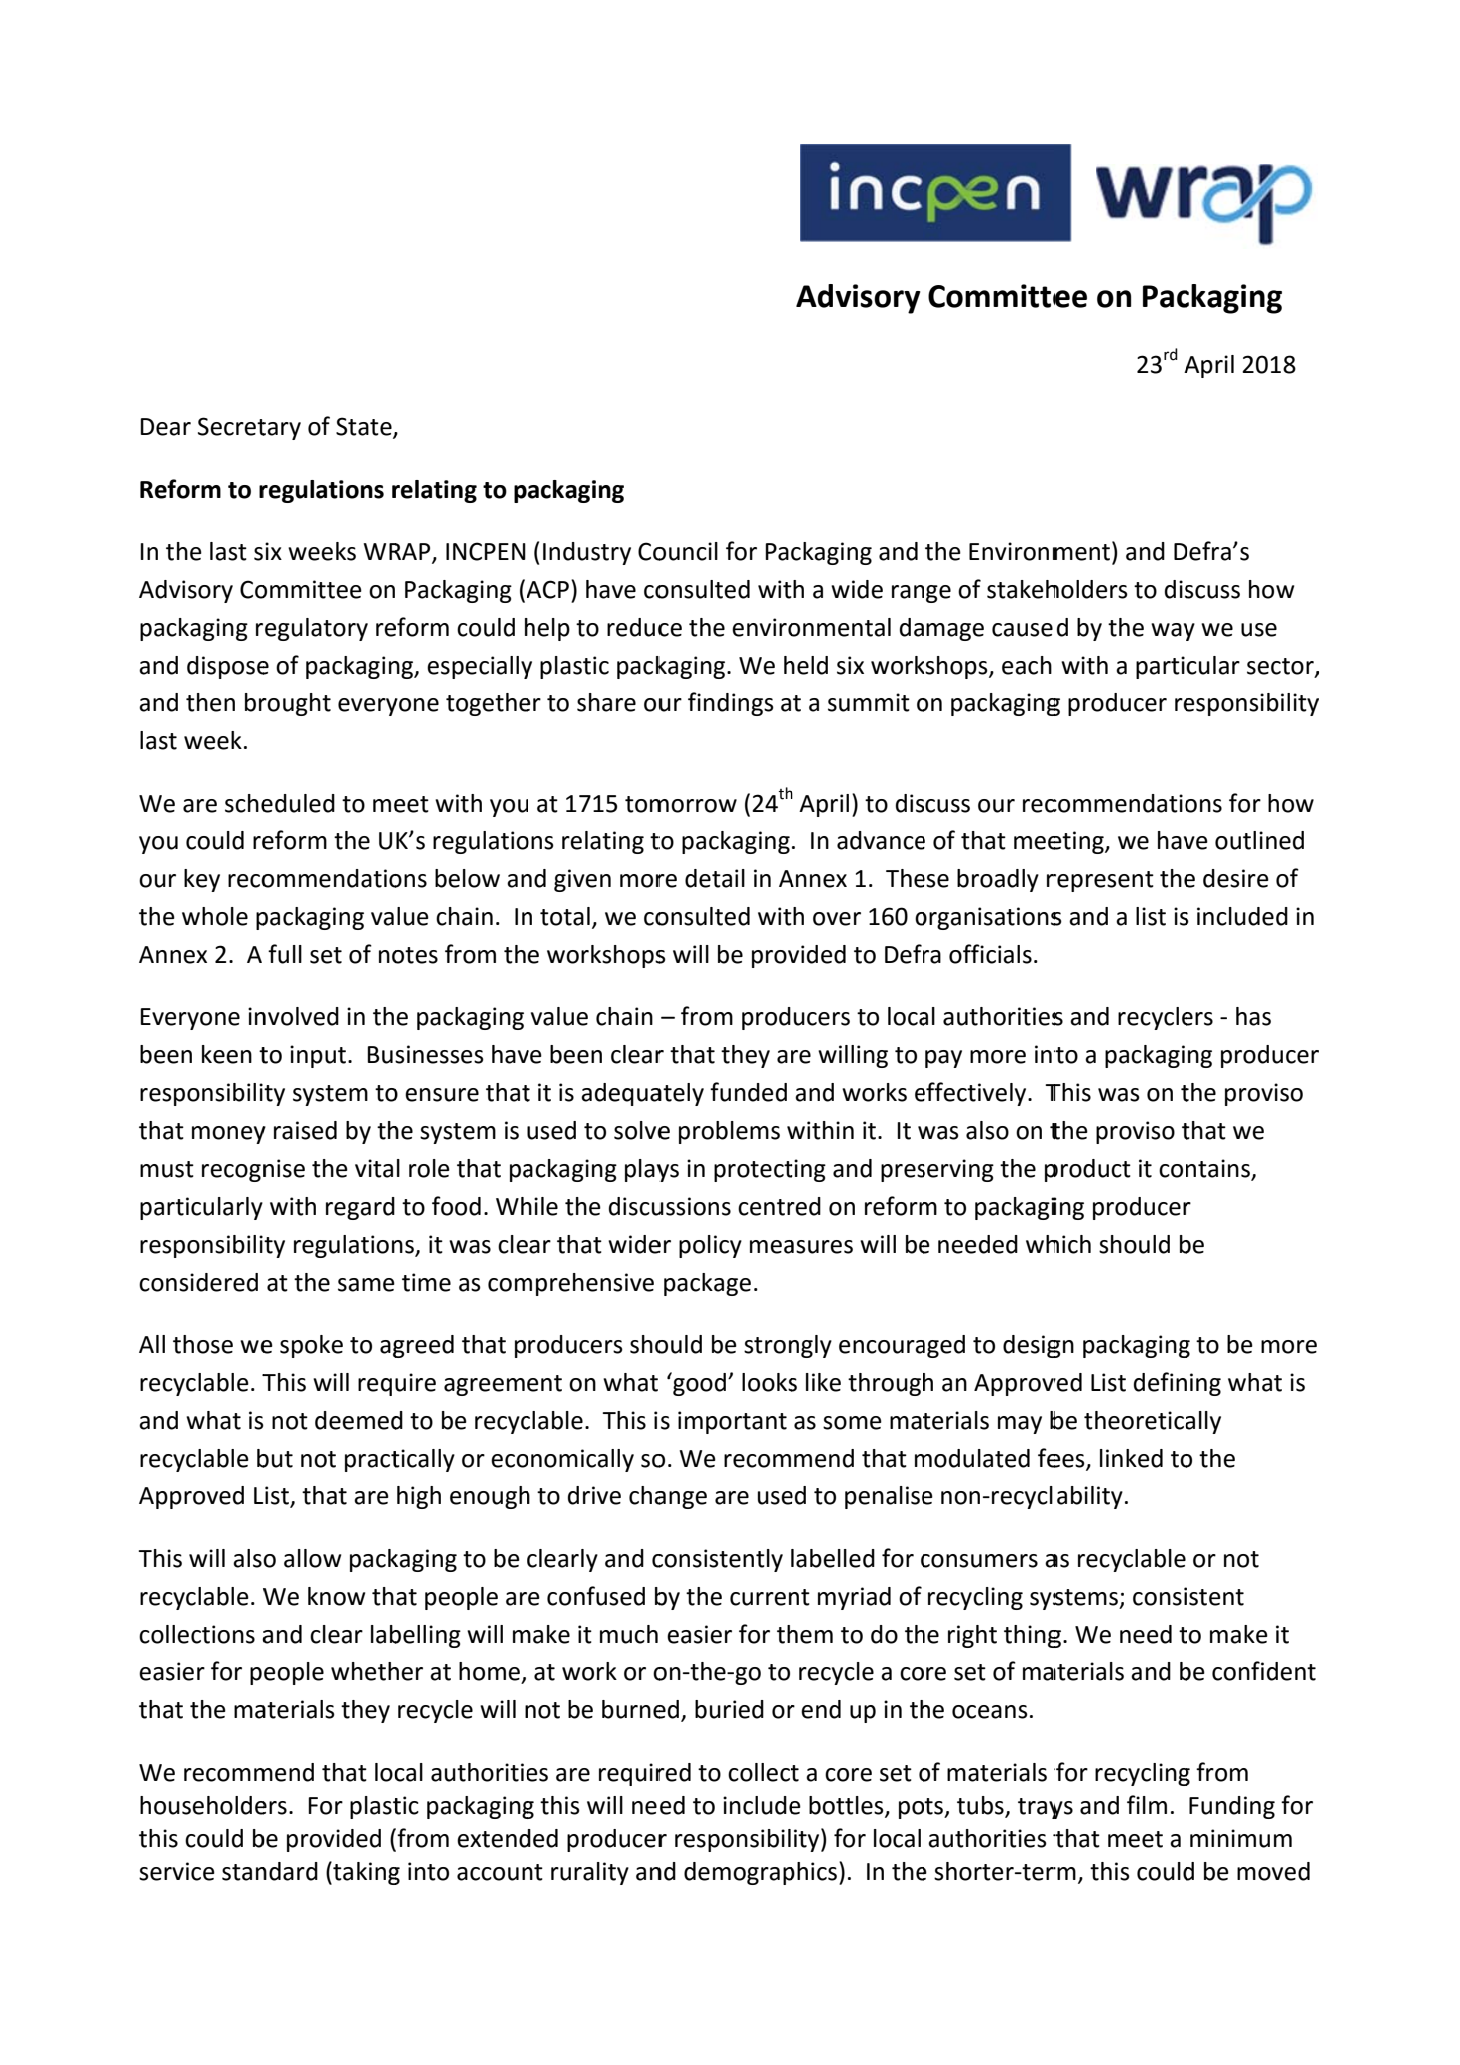  I want to click on funded, so click(748, 1092).
